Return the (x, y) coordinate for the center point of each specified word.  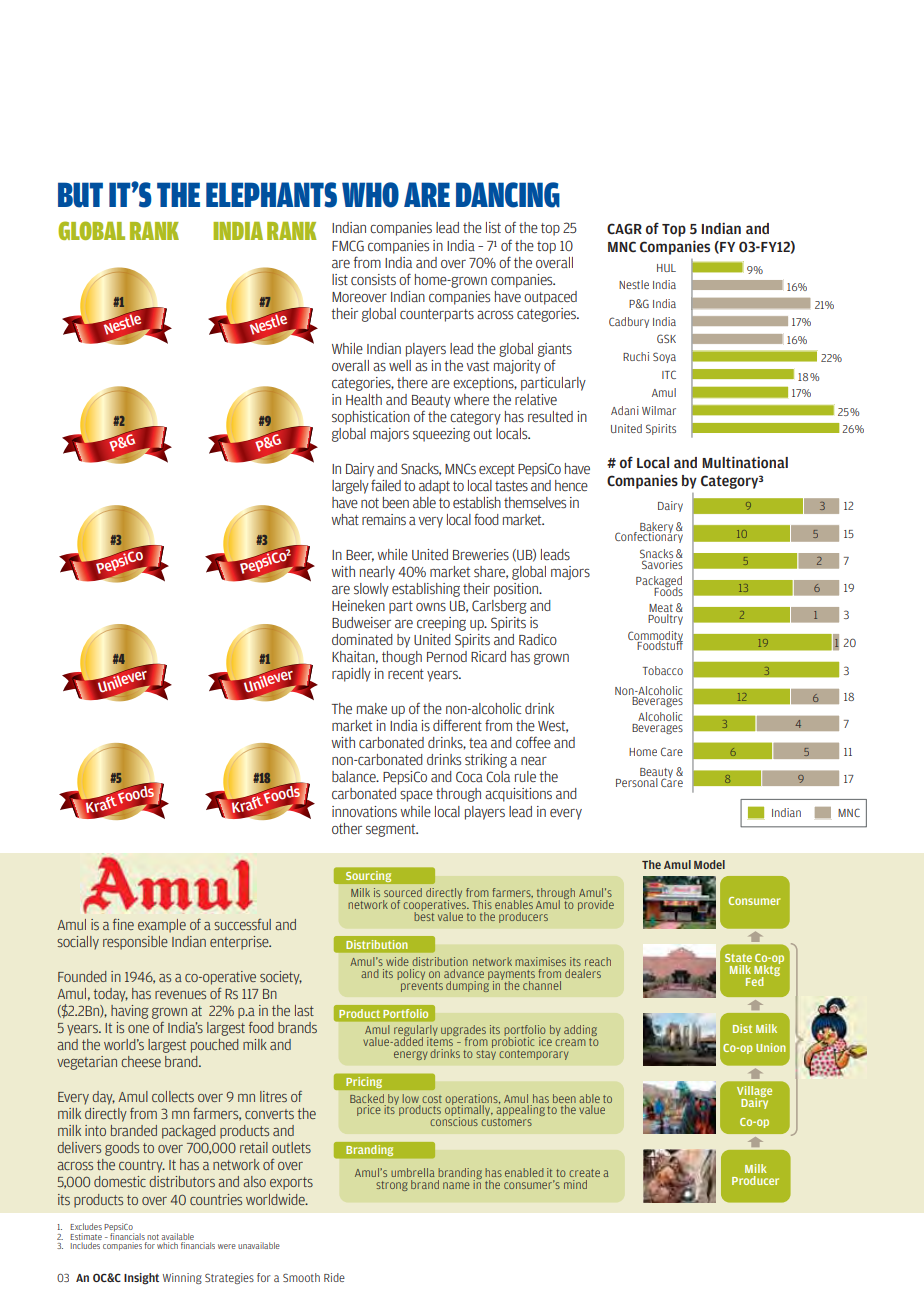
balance (355, 776)
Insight (141, 1279)
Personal (638, 781)
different (457, 725)
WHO (370, 195)
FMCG (348, 246)
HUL (666, 268)
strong (392, 1186)
